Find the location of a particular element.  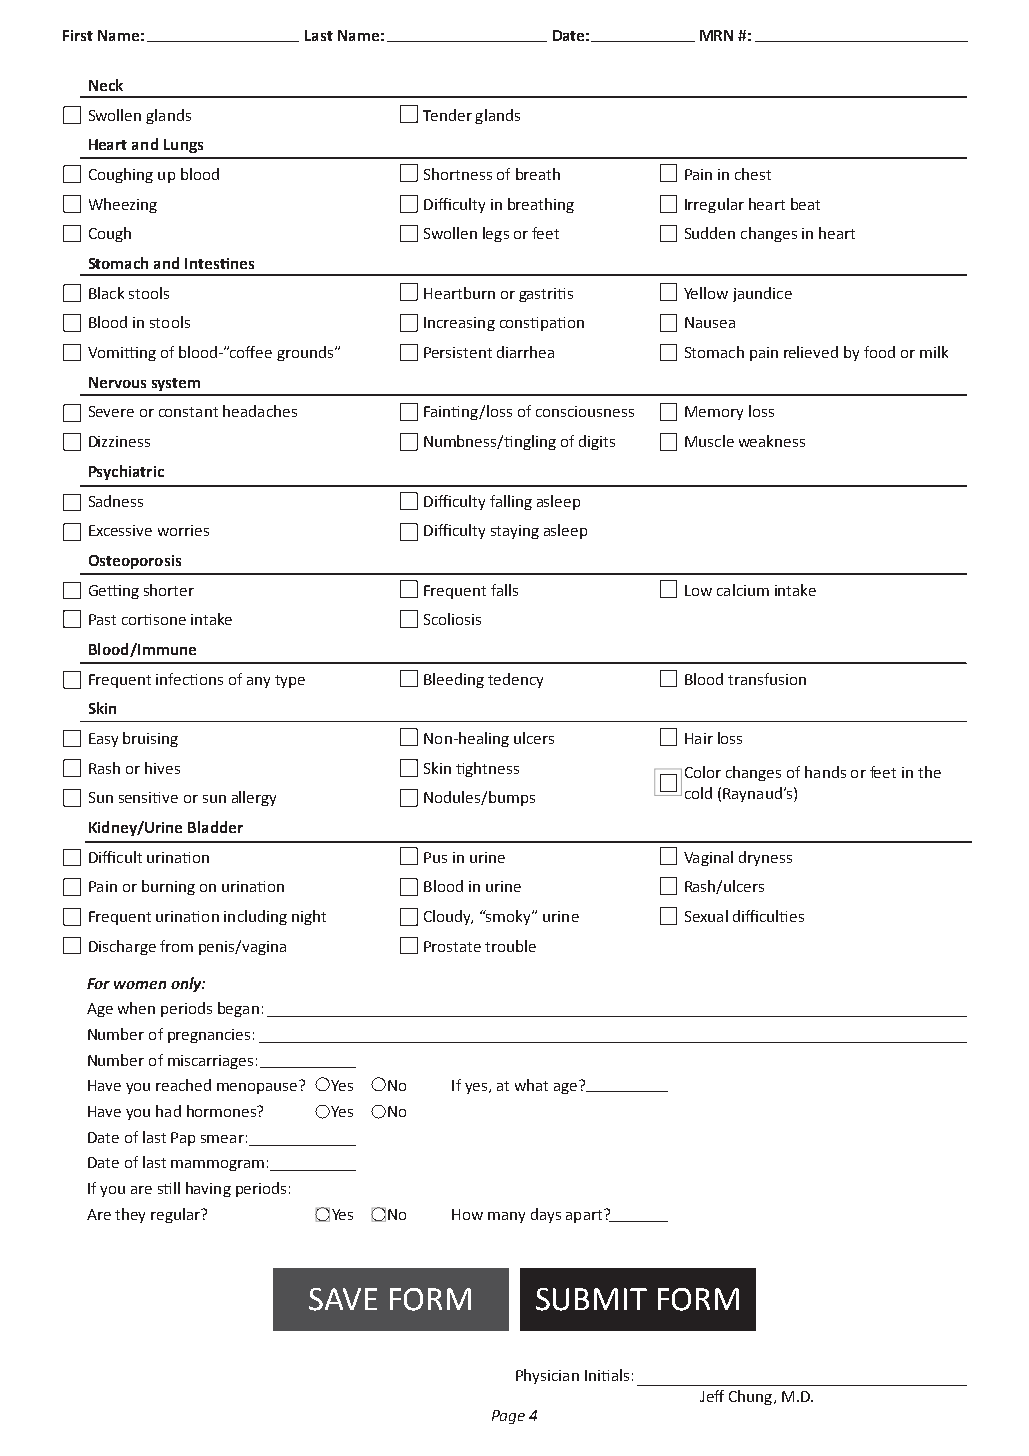

falling is located at coordinates (511, 502).
